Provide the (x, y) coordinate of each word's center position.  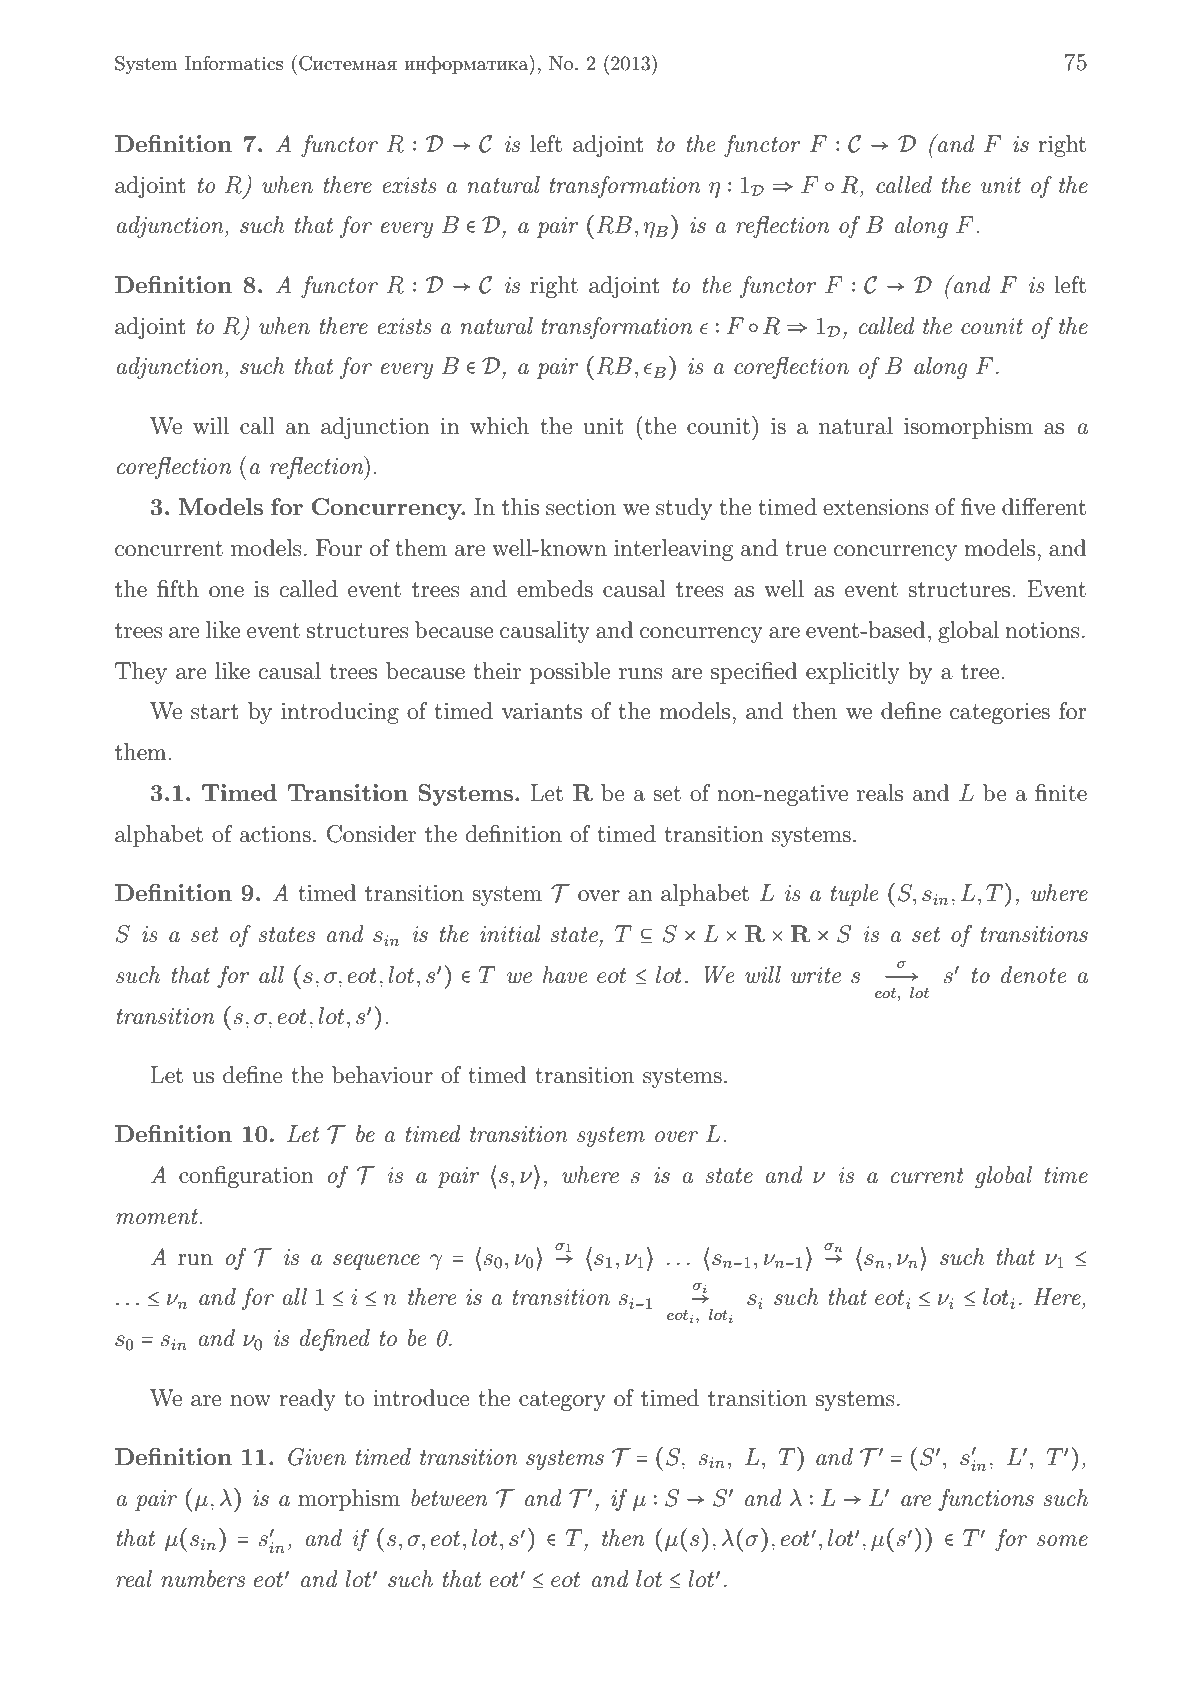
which (499, 426)
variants (542, 711)
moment (158, 1217)
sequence (376, 1262)
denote (1033, 975)
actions (275, 834)
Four (339, 548)
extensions (876, 507)
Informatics (234, 63)
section (581, 507)
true (806, 549)
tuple (854, 895)
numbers (203, 1579)
